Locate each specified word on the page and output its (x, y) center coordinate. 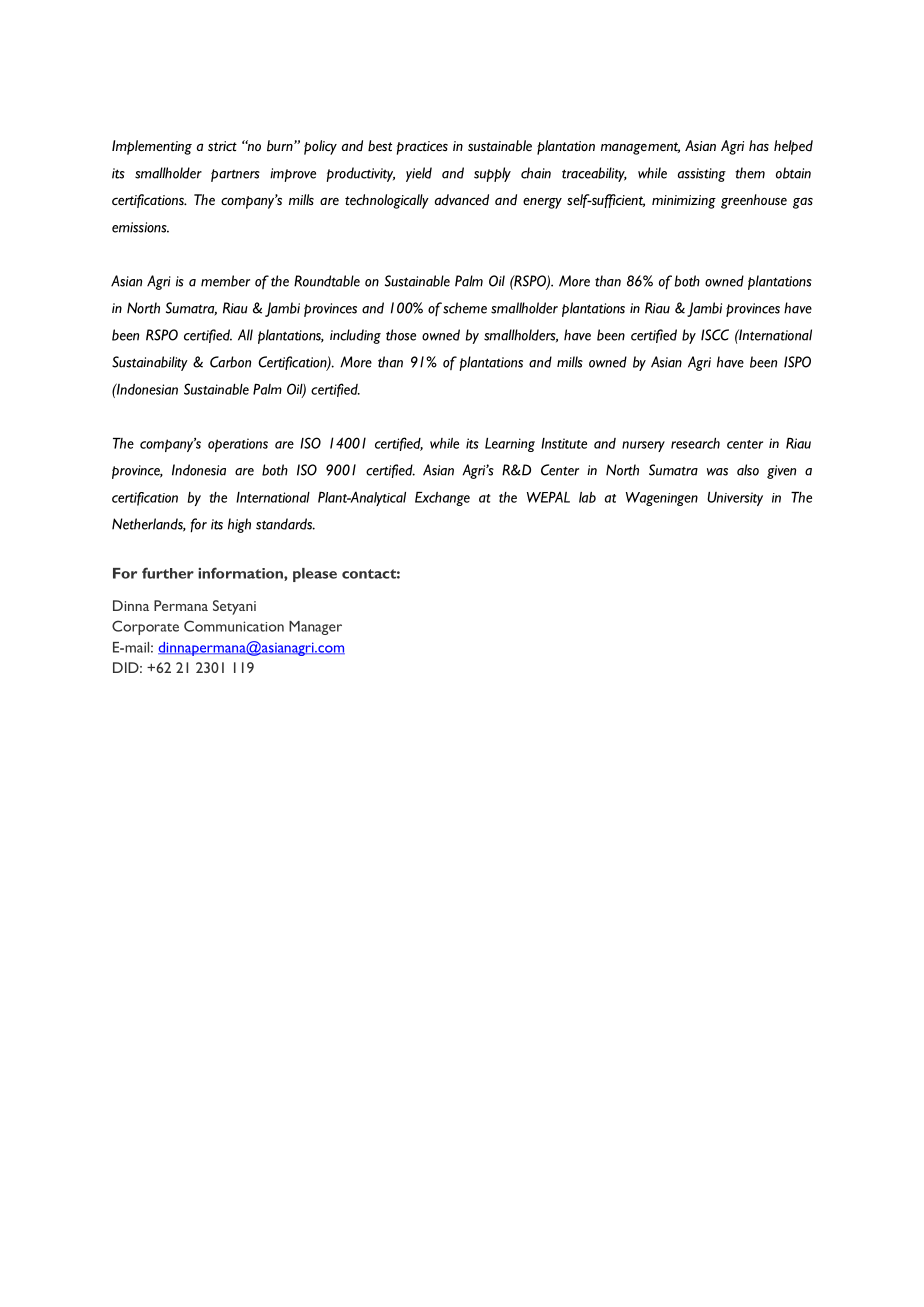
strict (222, 146)
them (750, 173)
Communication (234, 626)
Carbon (230, 362)
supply (492, 174)
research (695, 443)
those (401, 335)
